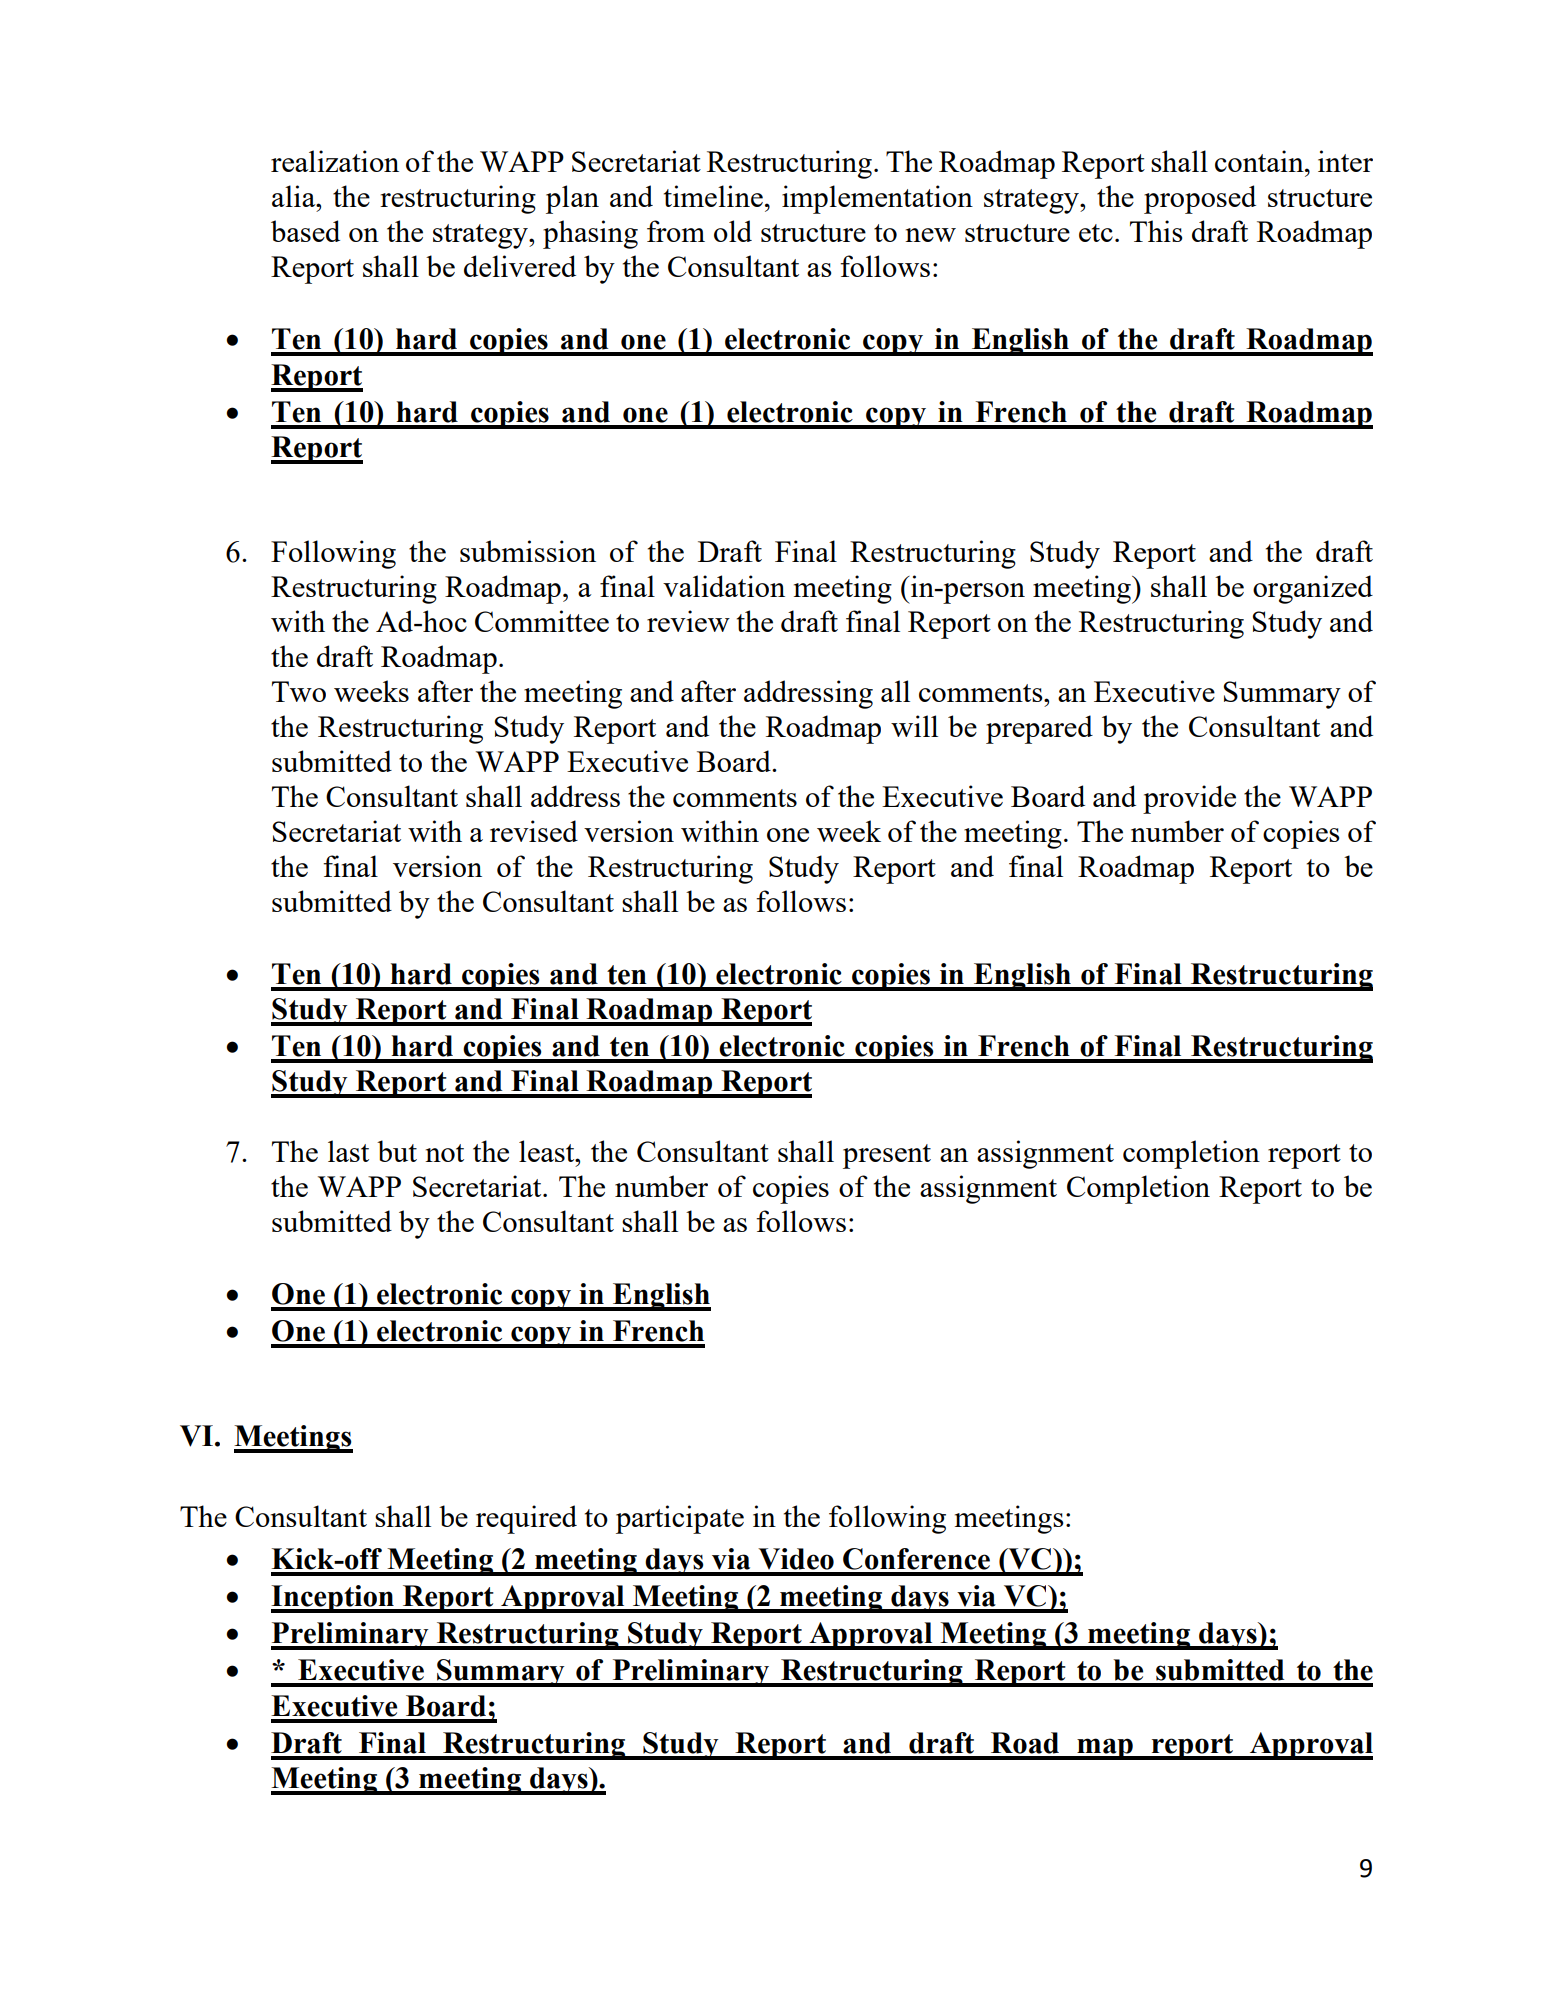 The height and width of the document is (2010, 1553). What do you see at coordinates (887, 1156) in the document?
I see `present` at bounding box center [887, 1156].
